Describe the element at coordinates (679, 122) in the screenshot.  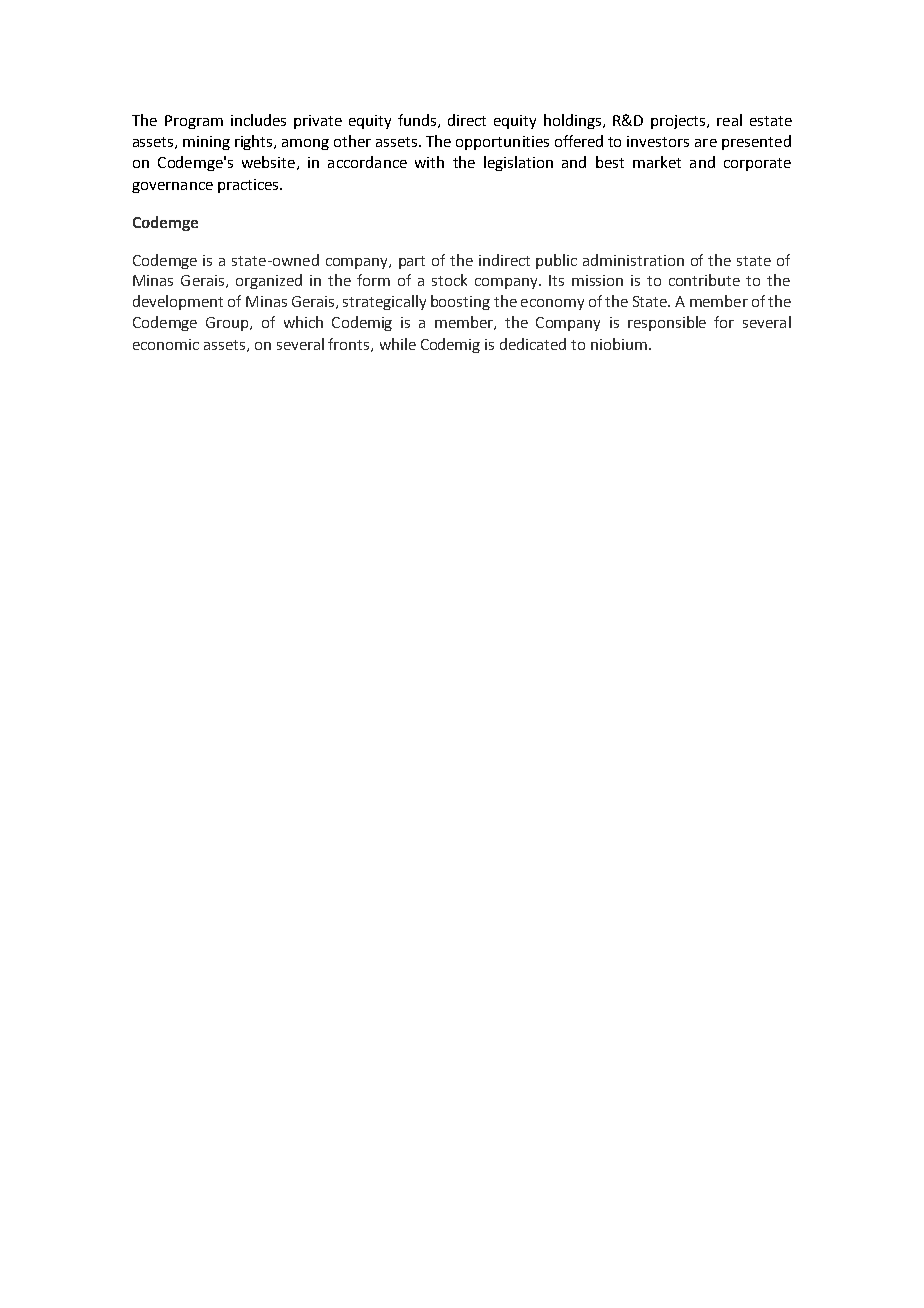
I see `projects` at that location.
